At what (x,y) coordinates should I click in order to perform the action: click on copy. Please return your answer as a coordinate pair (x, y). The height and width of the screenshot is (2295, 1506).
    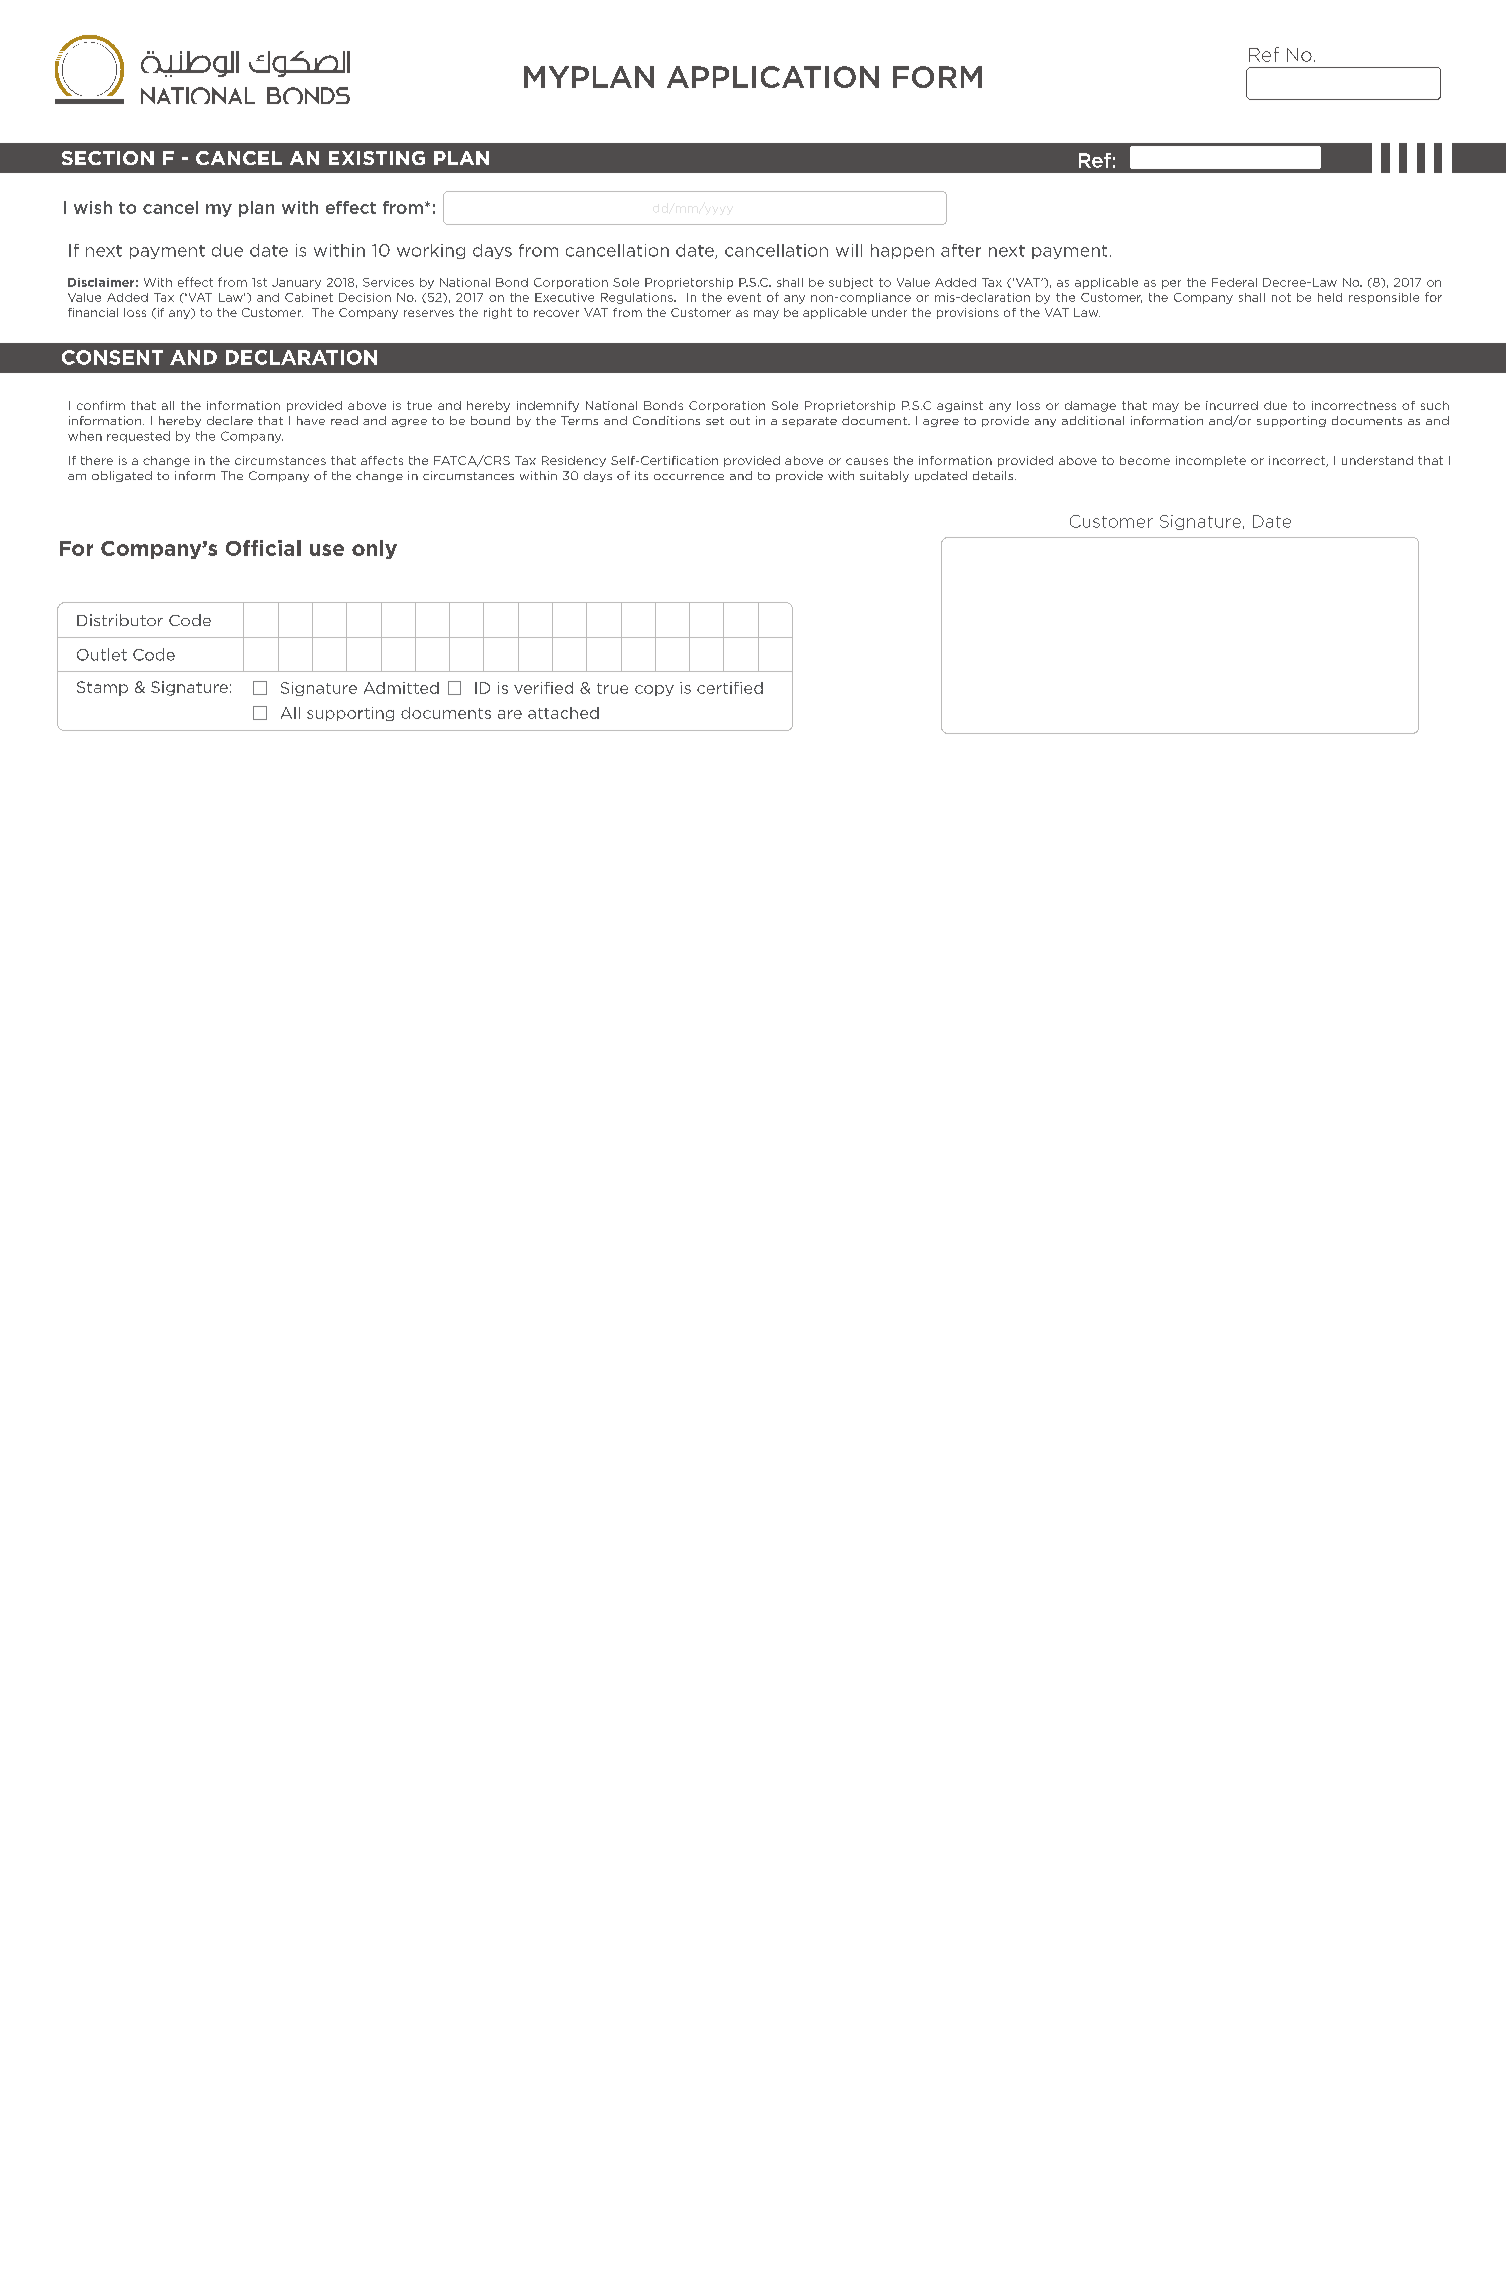
    Looking at the image, I should click on (654, 690).
